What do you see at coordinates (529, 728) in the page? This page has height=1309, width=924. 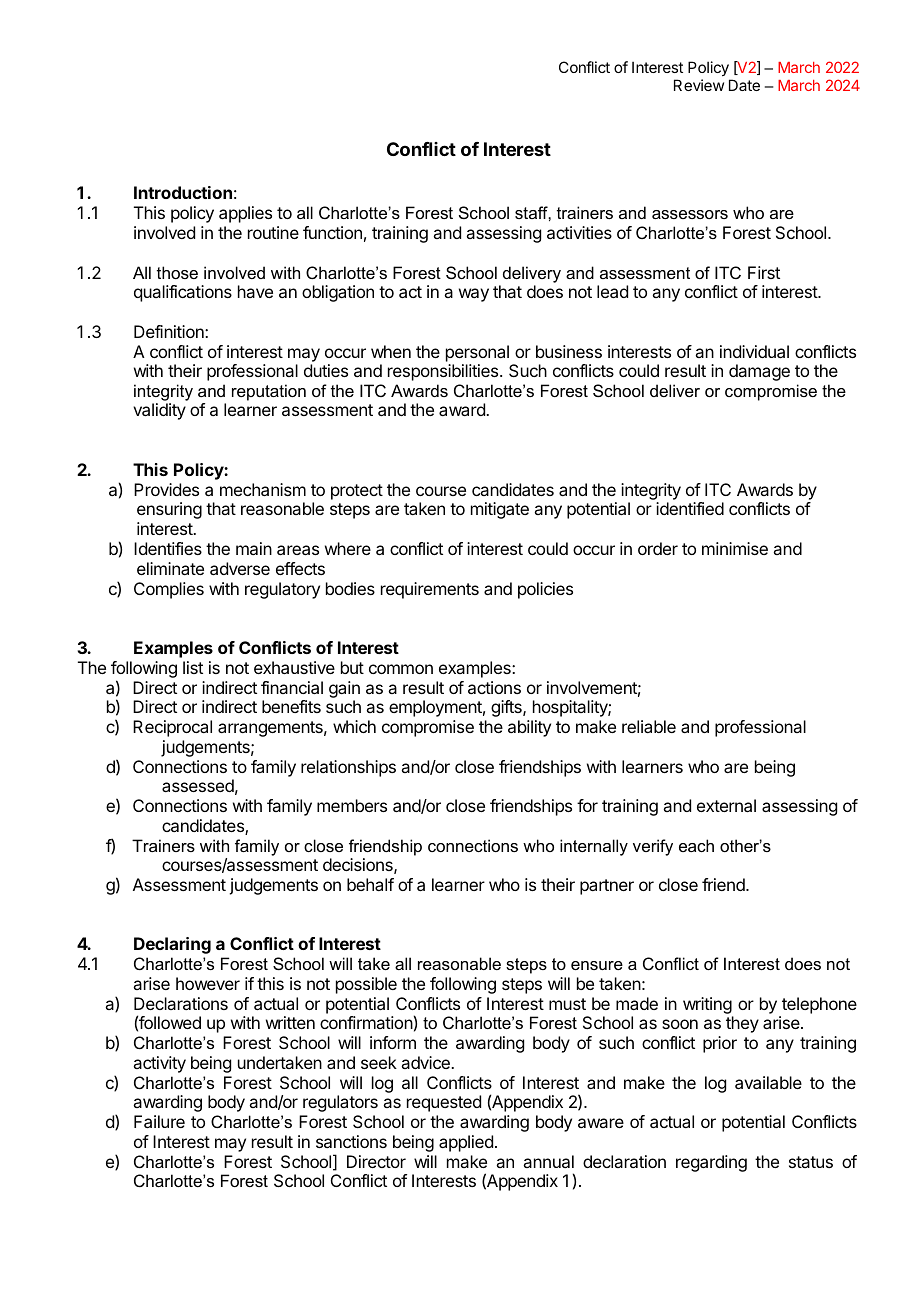 I see `ability` at bounding box center [529, 728].
